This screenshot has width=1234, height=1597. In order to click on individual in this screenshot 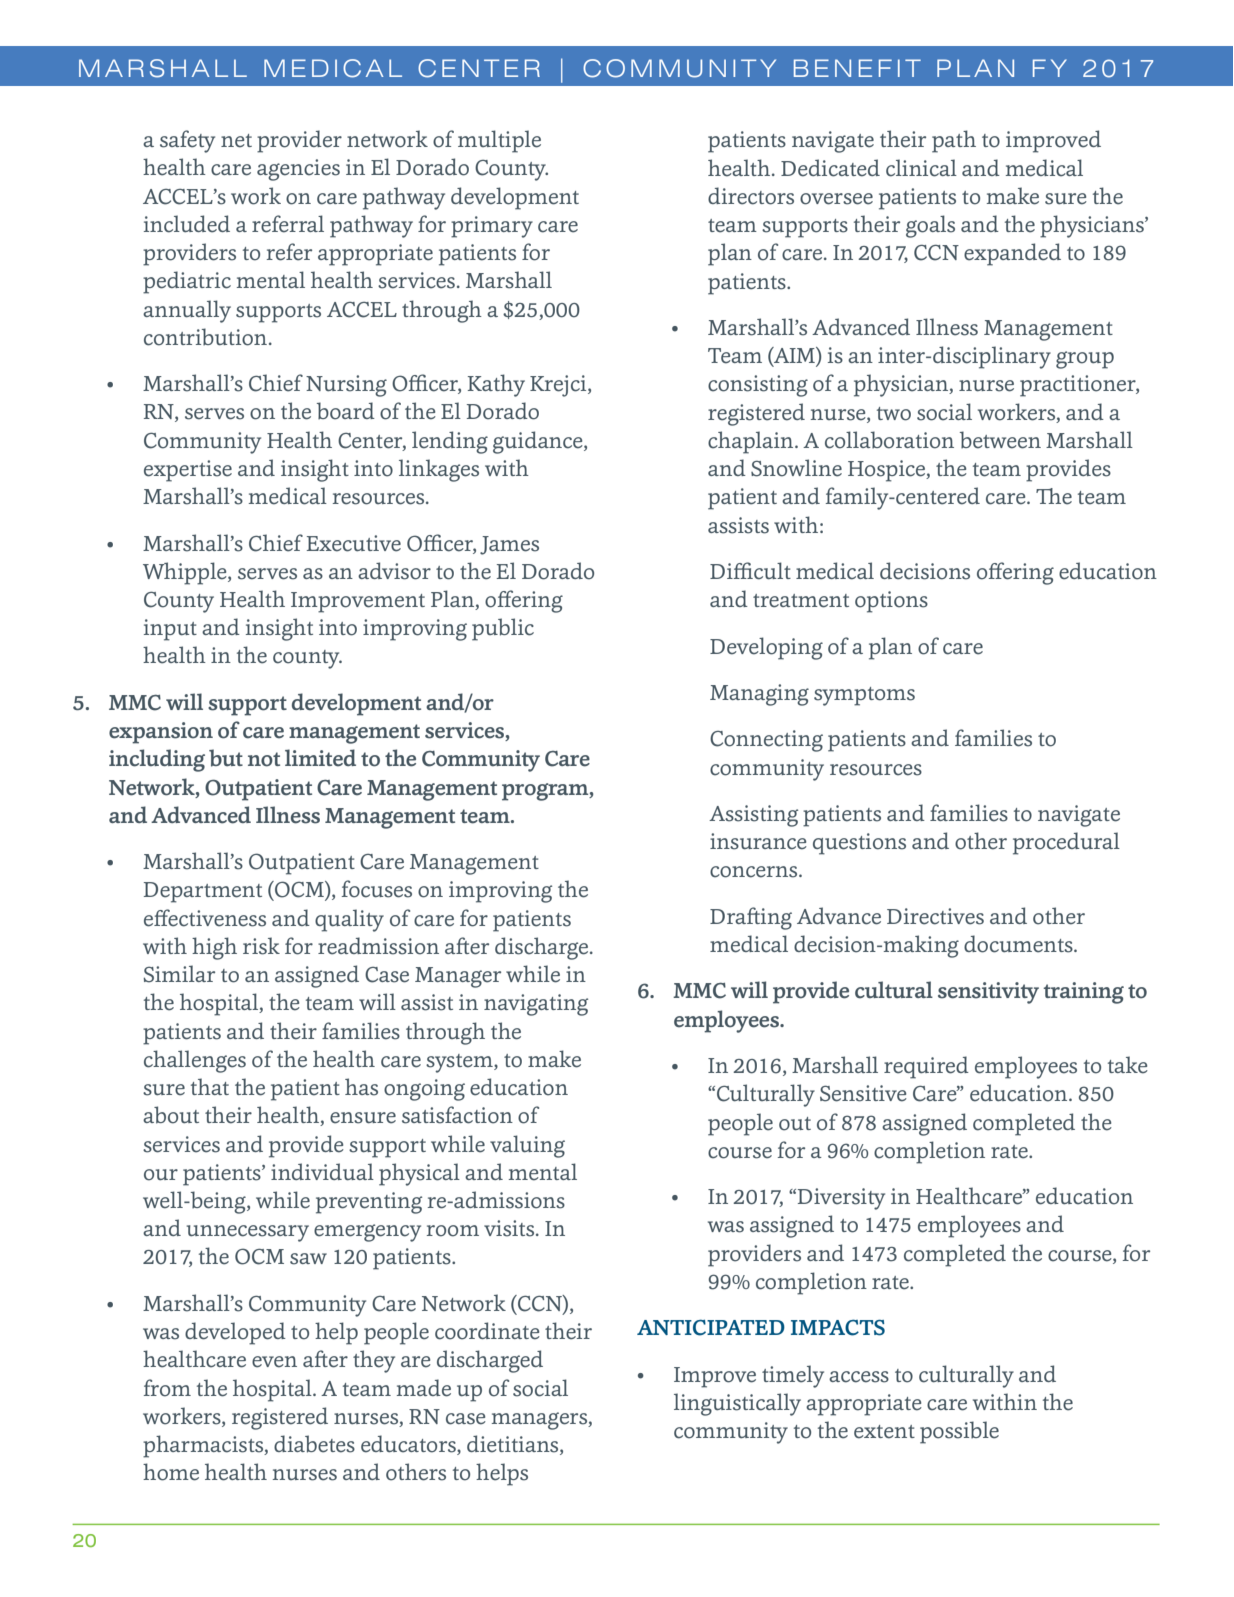, I will do `click(322, 1172)`.
